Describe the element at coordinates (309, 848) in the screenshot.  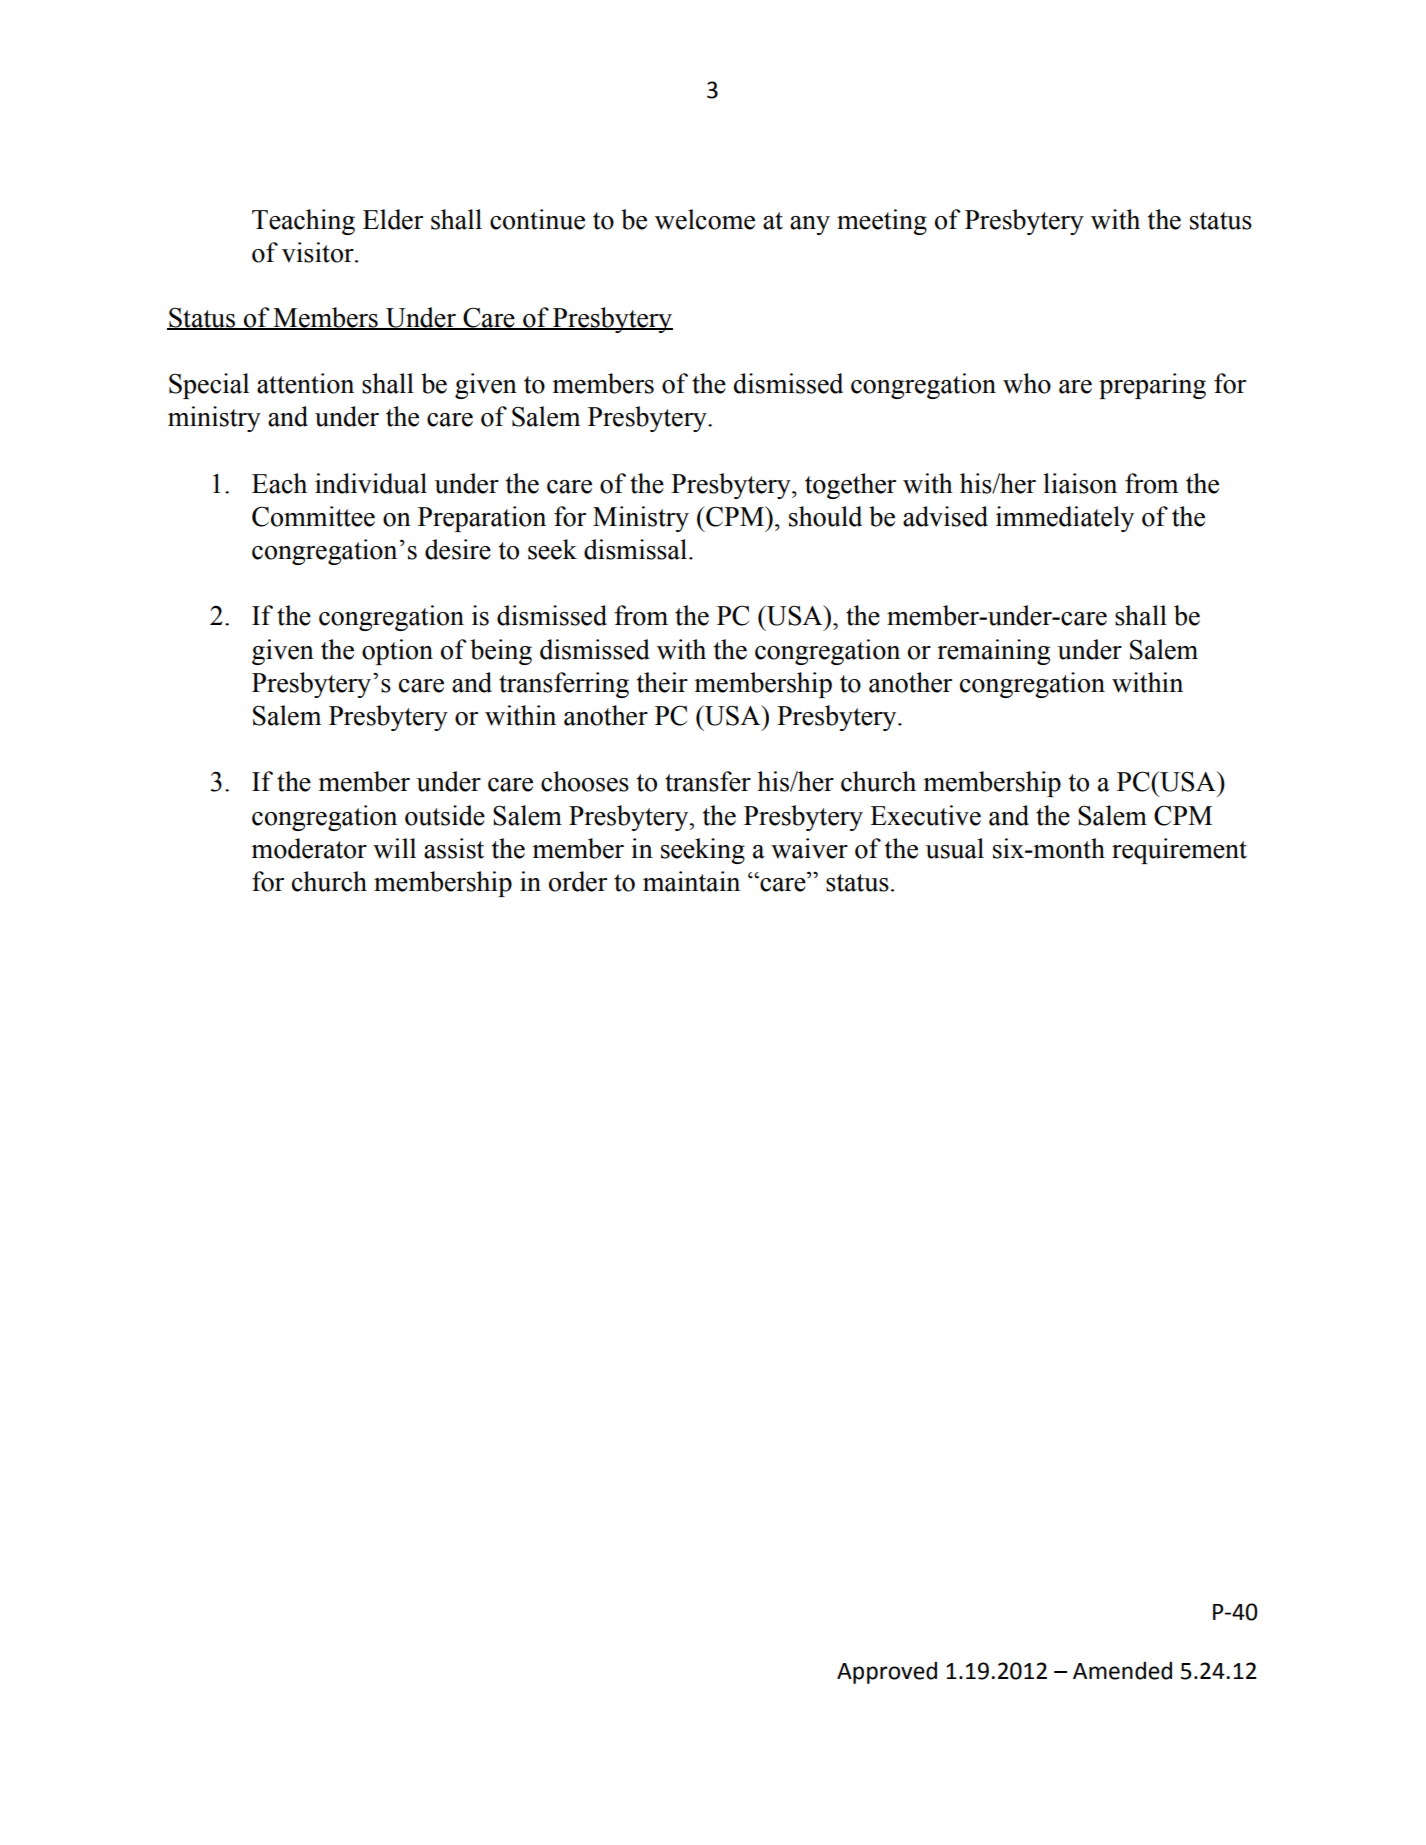
I see `moderator` at that location.
